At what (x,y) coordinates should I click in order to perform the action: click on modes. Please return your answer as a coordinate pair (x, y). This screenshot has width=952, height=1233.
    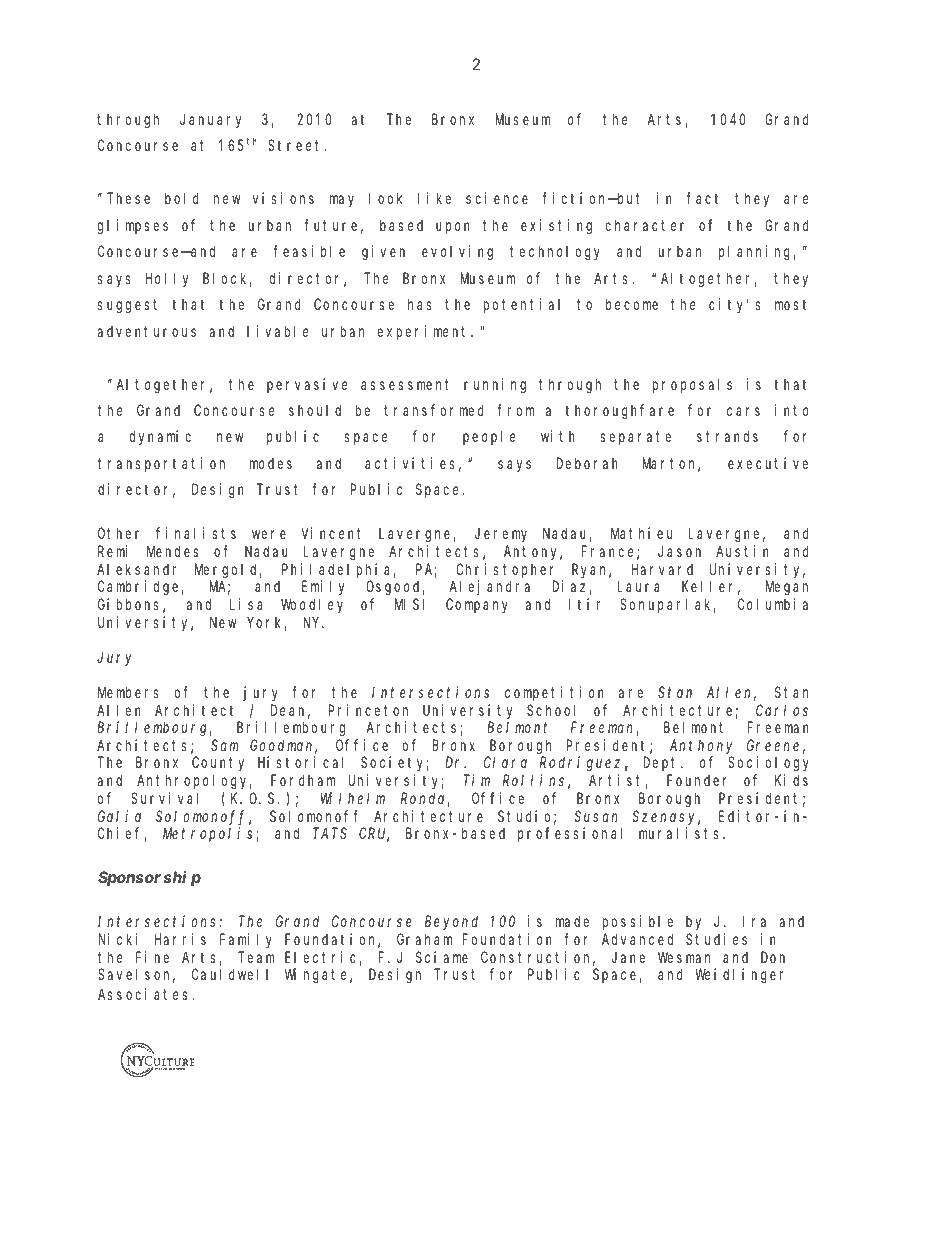
    Looking at the image, I should click on (271, 463).
